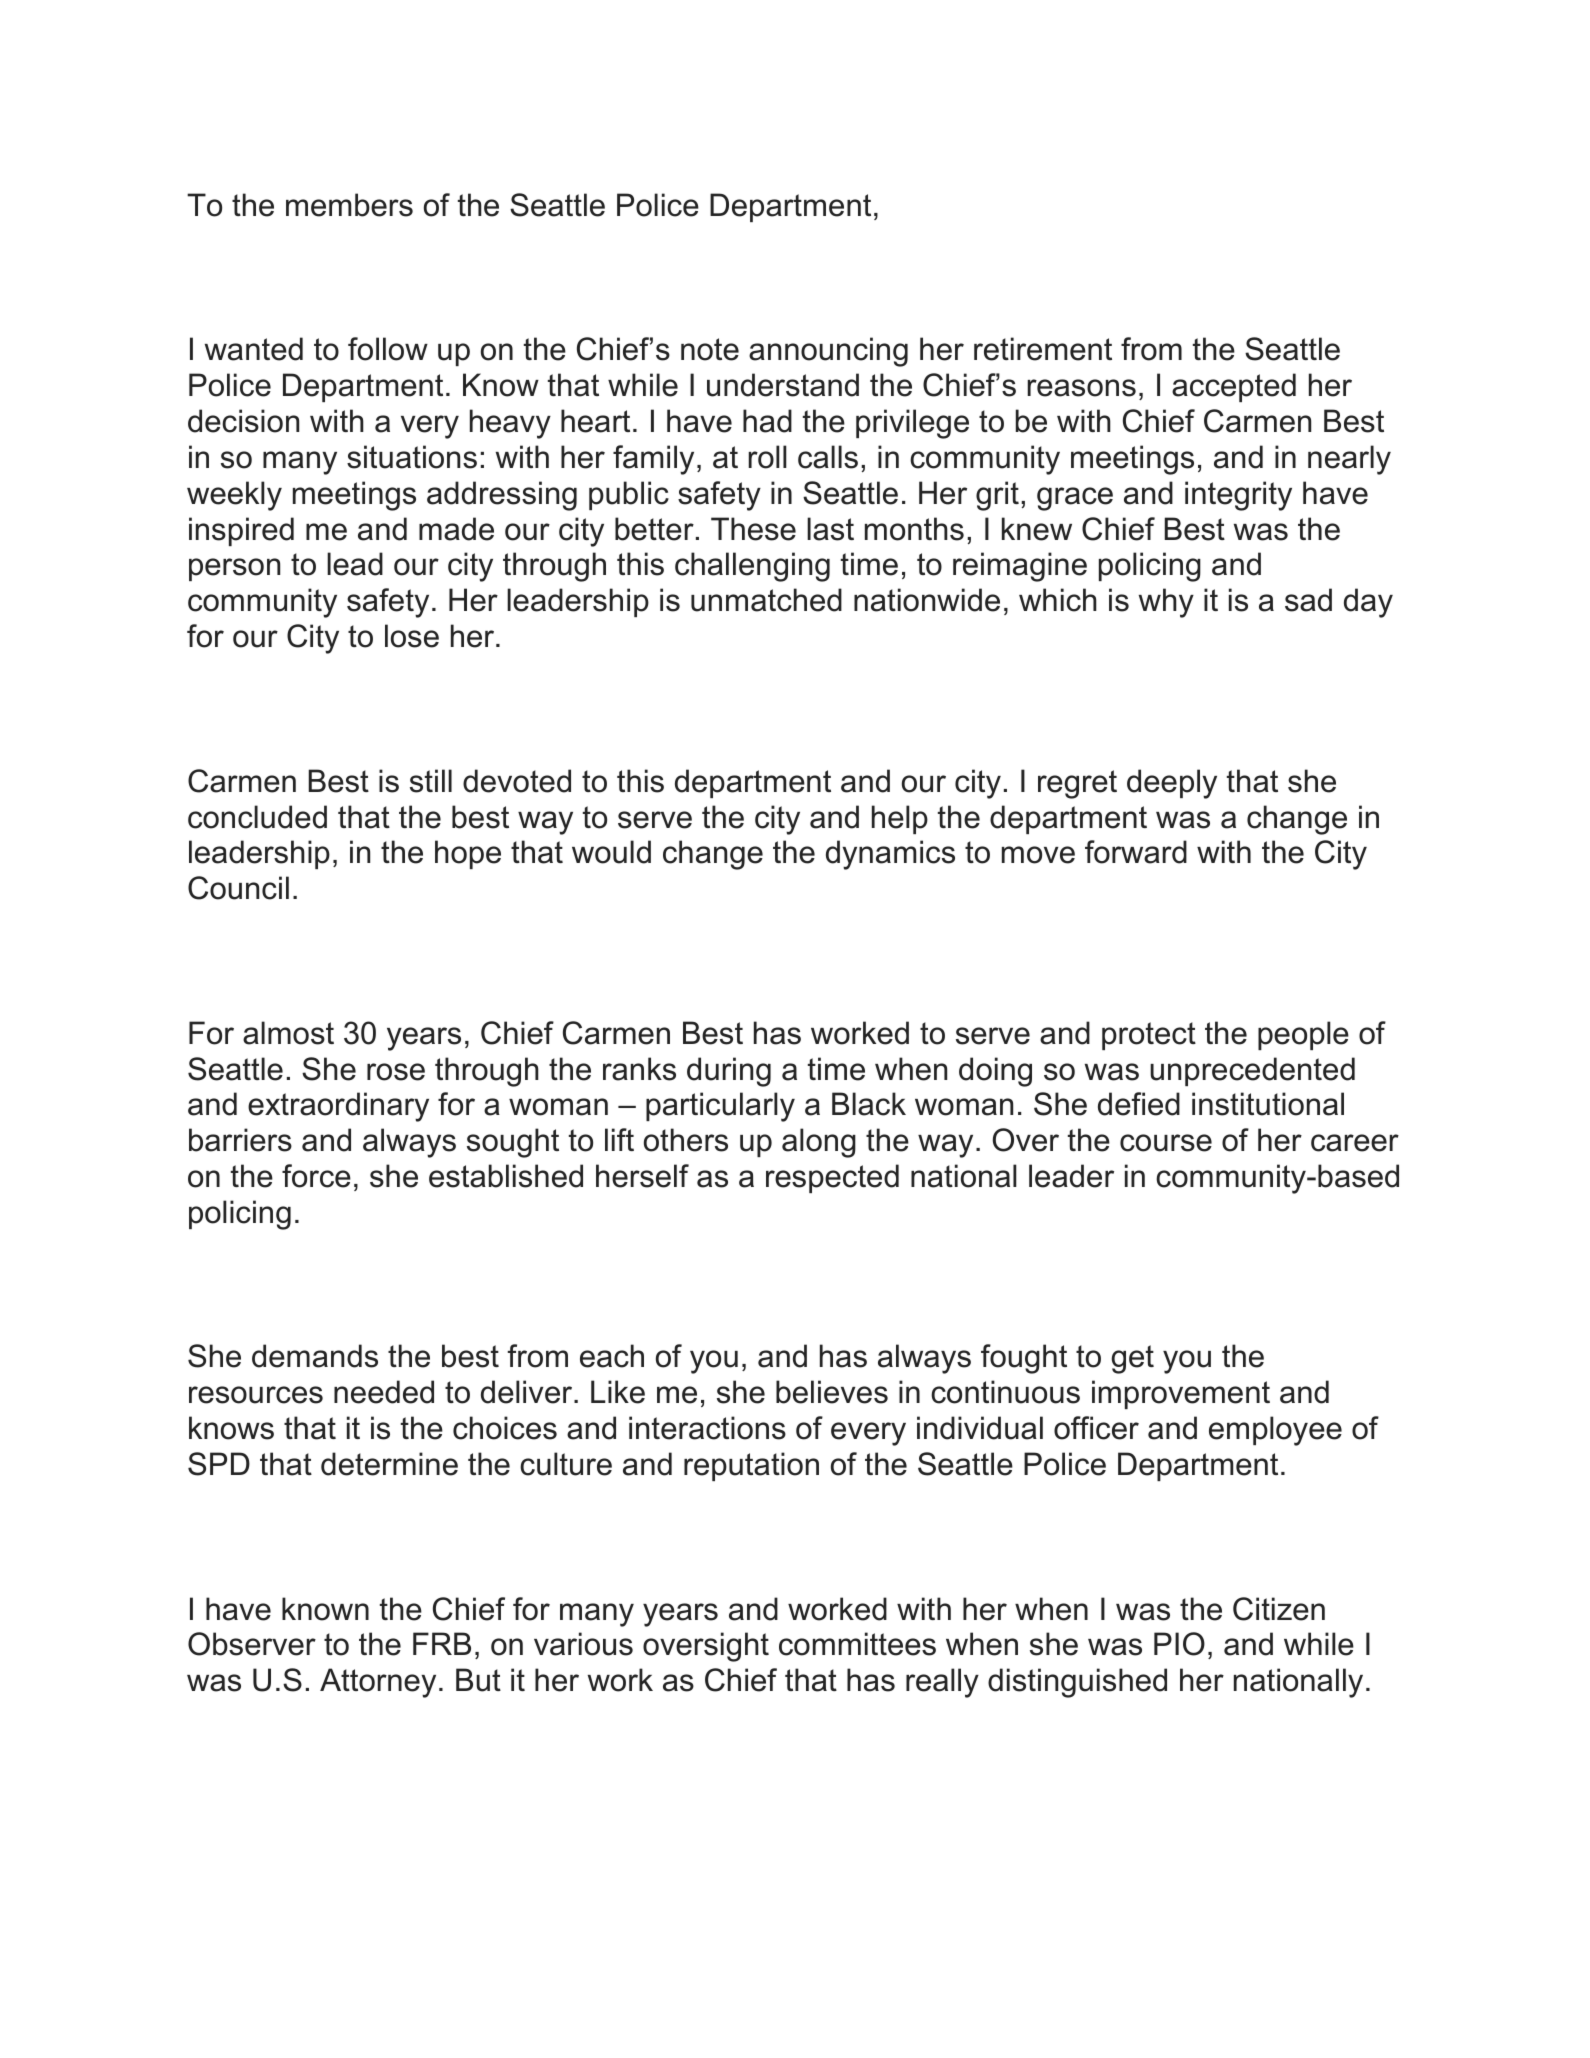  Describe the element at coordinates (378, 1683) in the screenshot. I see `Attorney` at that location.
